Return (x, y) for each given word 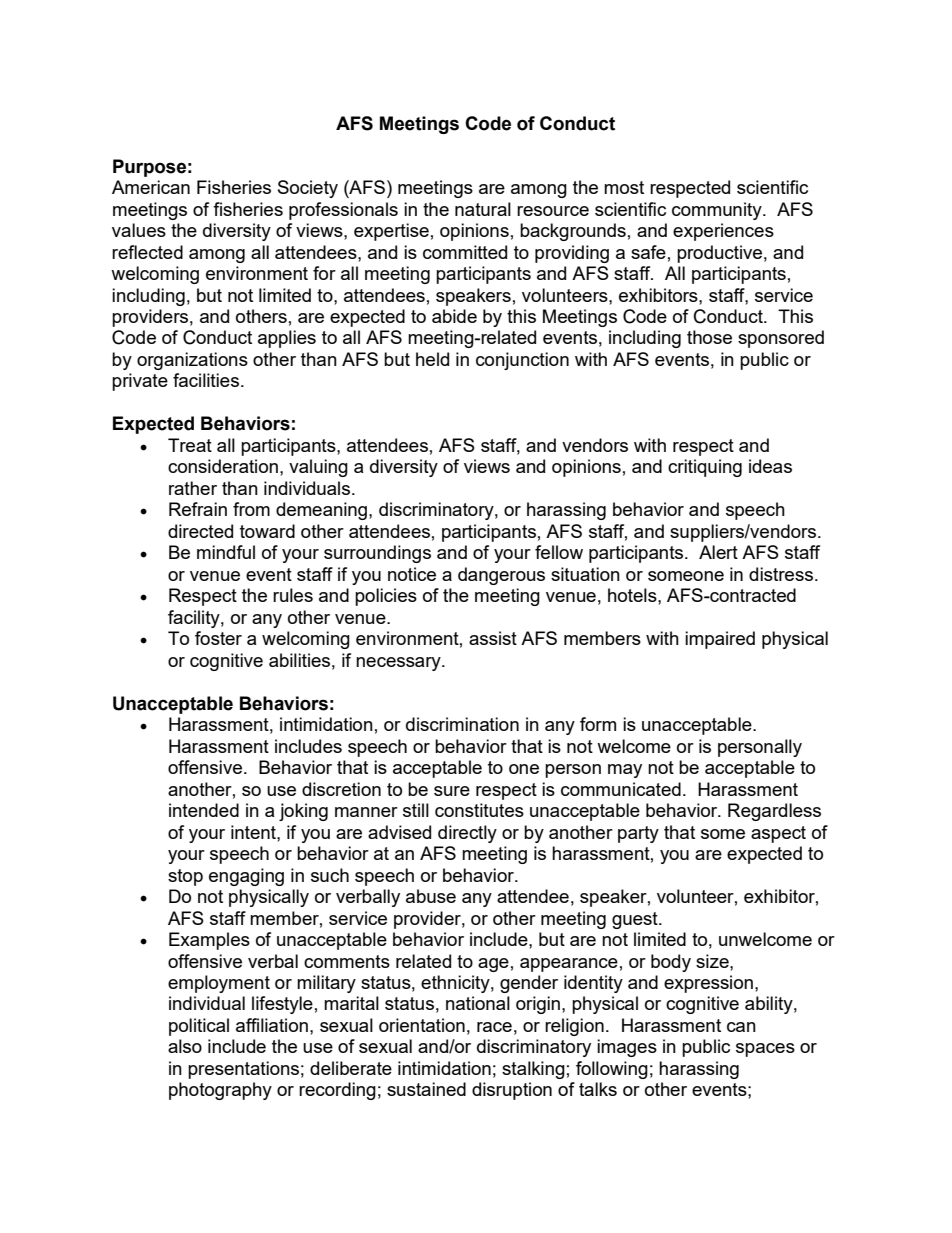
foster (218, 638)
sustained (426, 1089)
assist (493, 638)
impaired (720, 640)
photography (220, 1091)
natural (483, 209)
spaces (765, 1050)
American (151, 187)
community (718, 211)
